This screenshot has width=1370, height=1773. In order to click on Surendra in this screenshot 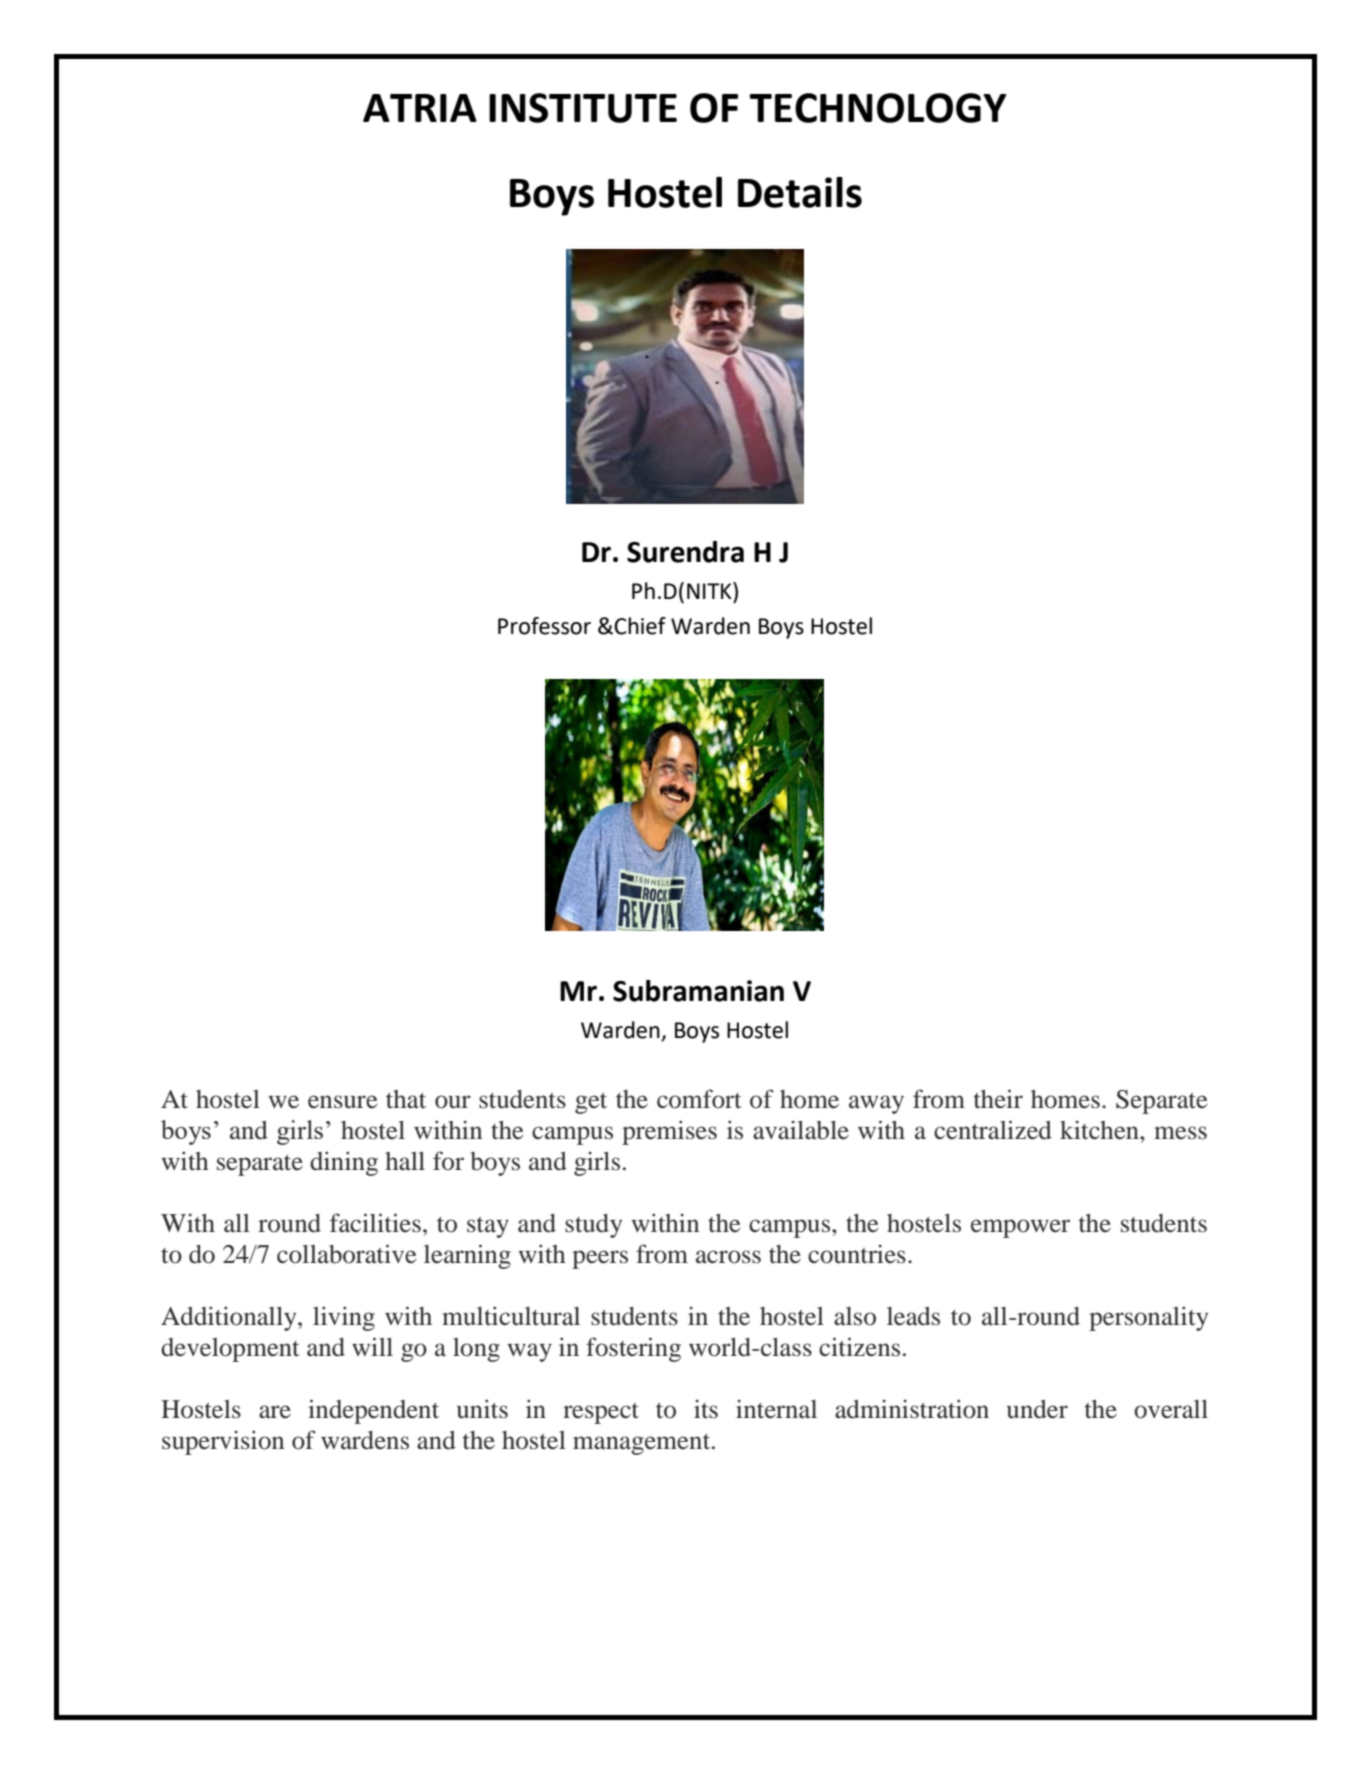, I will do `click(685, 552)`.
